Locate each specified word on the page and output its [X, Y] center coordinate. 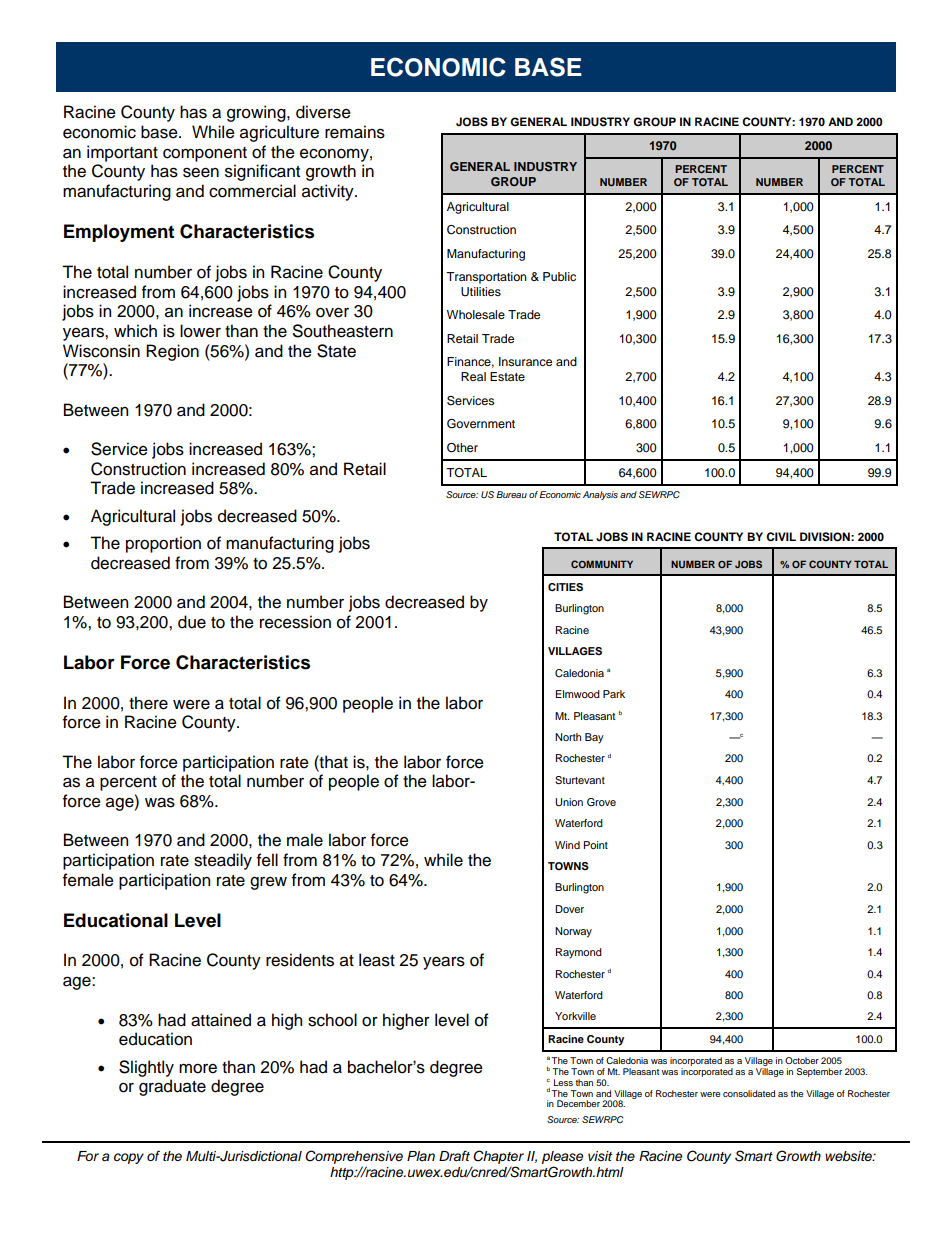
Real [473, 376]
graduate [172, 1087]
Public [559, 276]
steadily [223, 861]
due [192, 622]
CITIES [565, 587]
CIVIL [781, 536]
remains [355, 132]
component [205, 154]
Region [172, 352]
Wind [567, 845]
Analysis [600, 495]
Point [596, 845]
